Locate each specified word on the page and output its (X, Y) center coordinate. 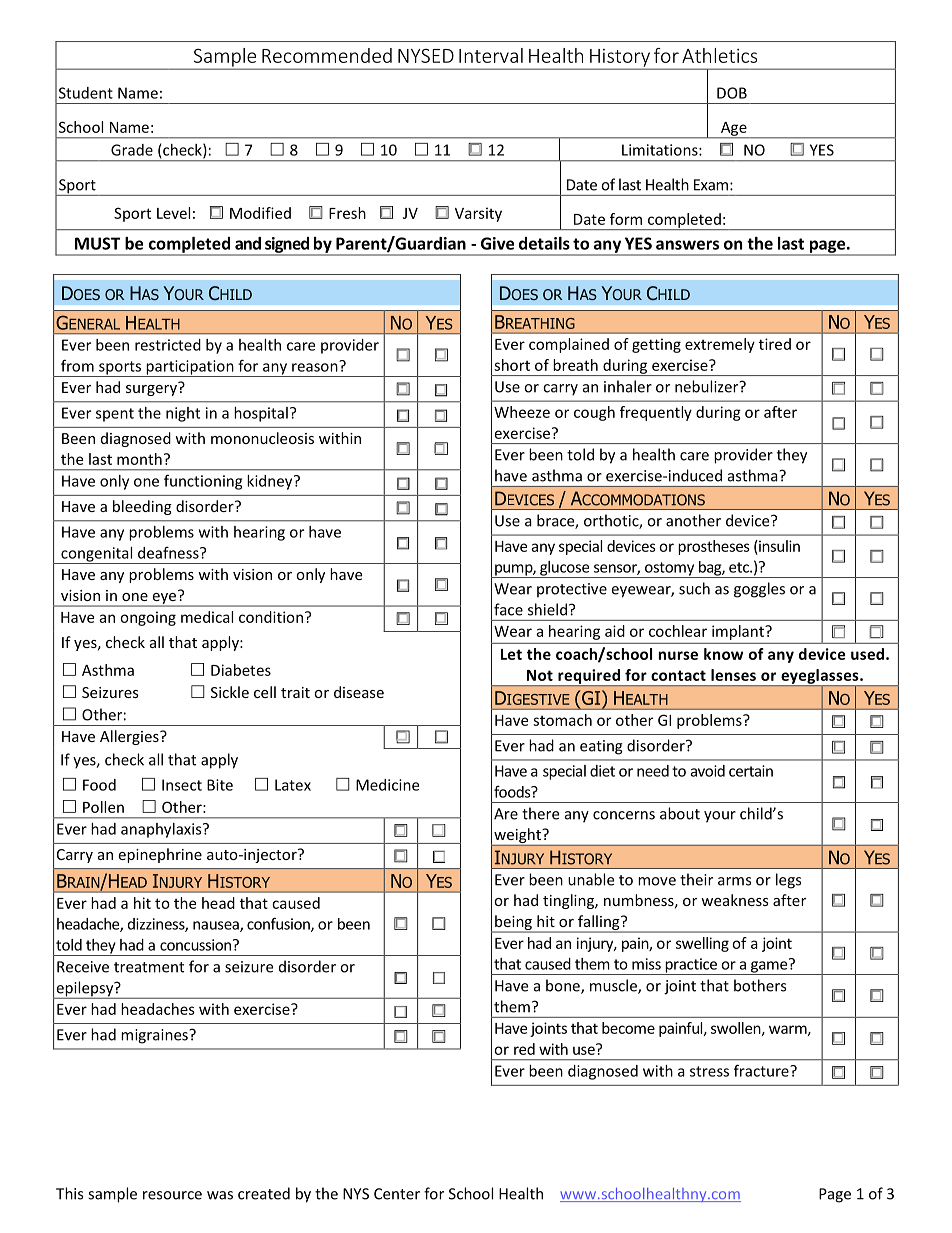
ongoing (148, 618)
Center (397, 1194)
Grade (132, 150)
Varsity (478, 214)
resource (172, 1195)
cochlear (678, 631)
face (508, 609)
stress (709, 1071)
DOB (732, 93)
